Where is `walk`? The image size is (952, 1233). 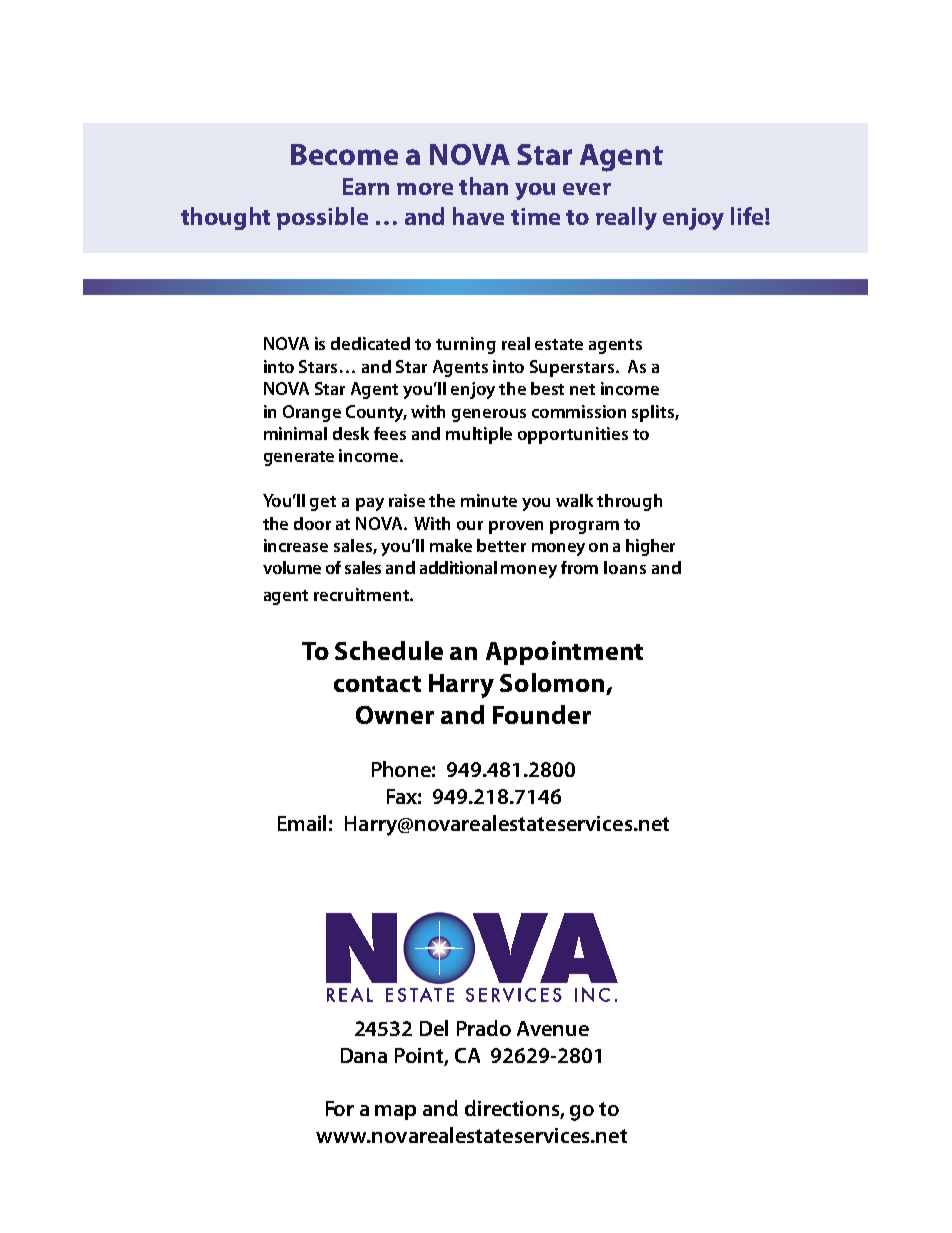
walk is located at coordinates (574, 500).
